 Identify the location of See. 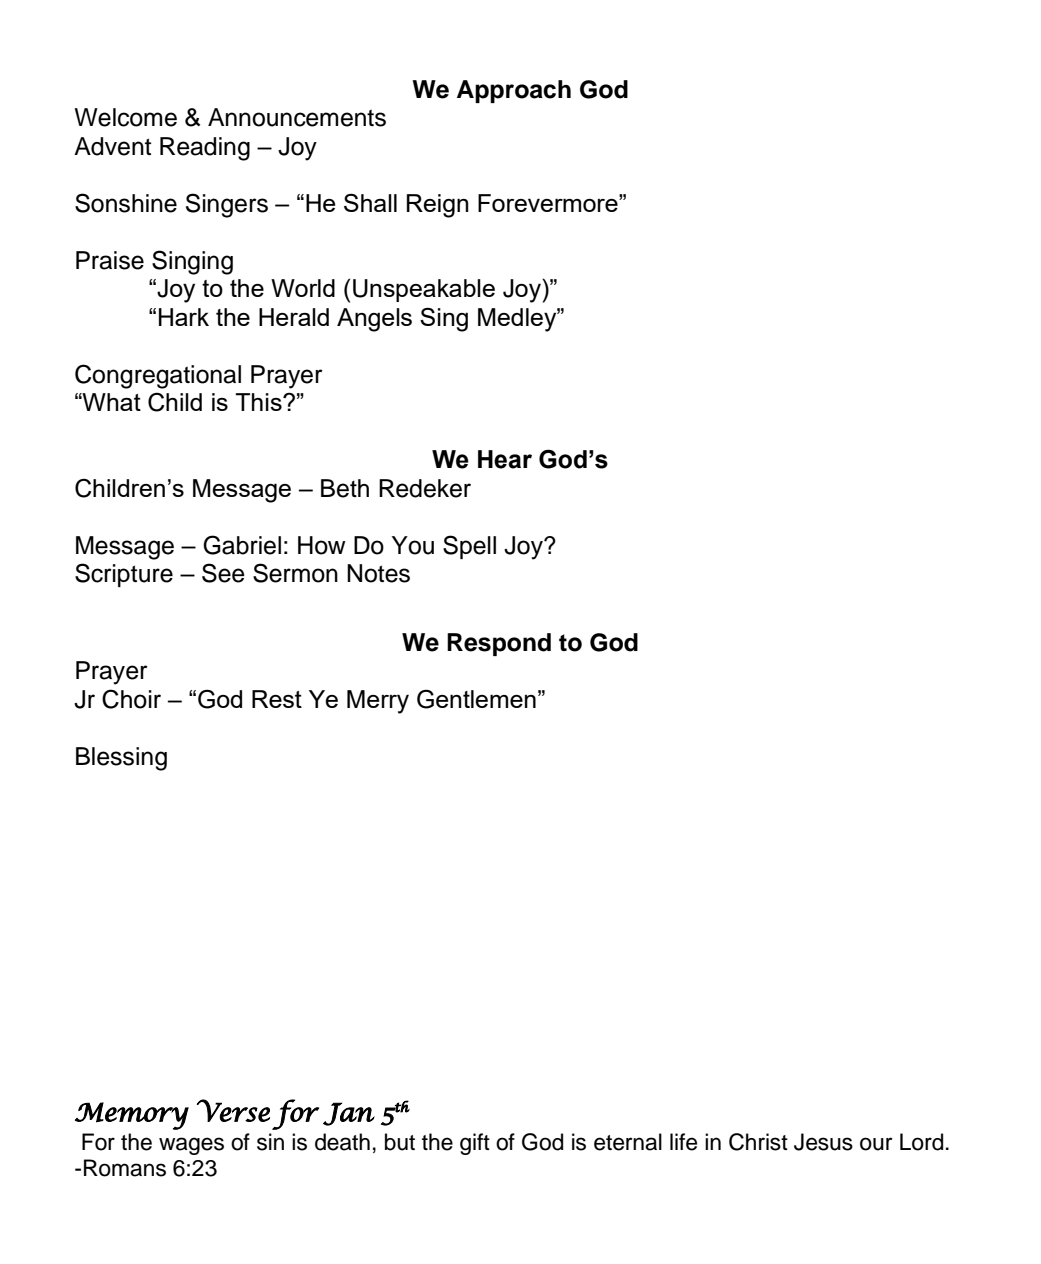
(223, 573).
